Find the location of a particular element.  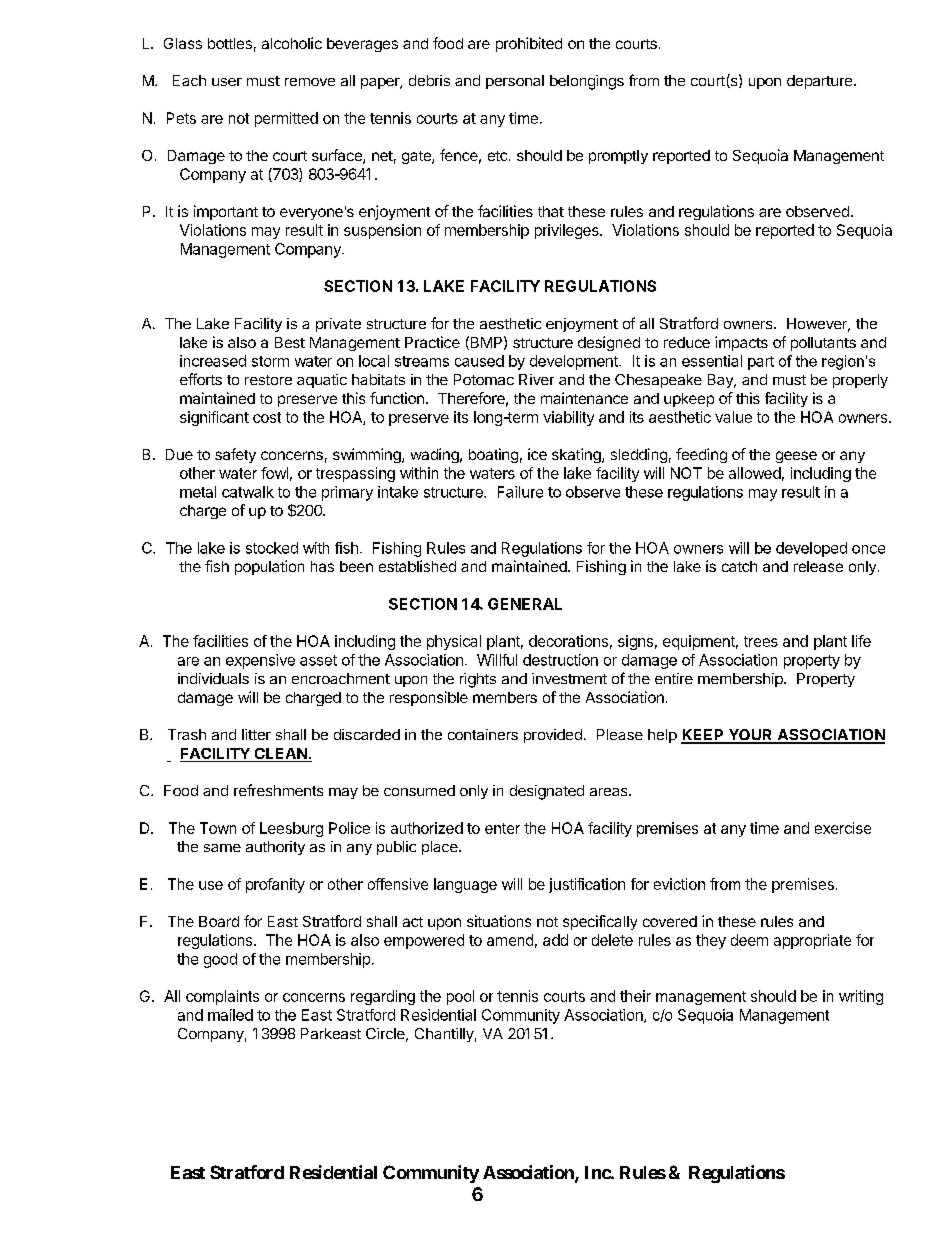

Best is located at coordinates (290, 342).
